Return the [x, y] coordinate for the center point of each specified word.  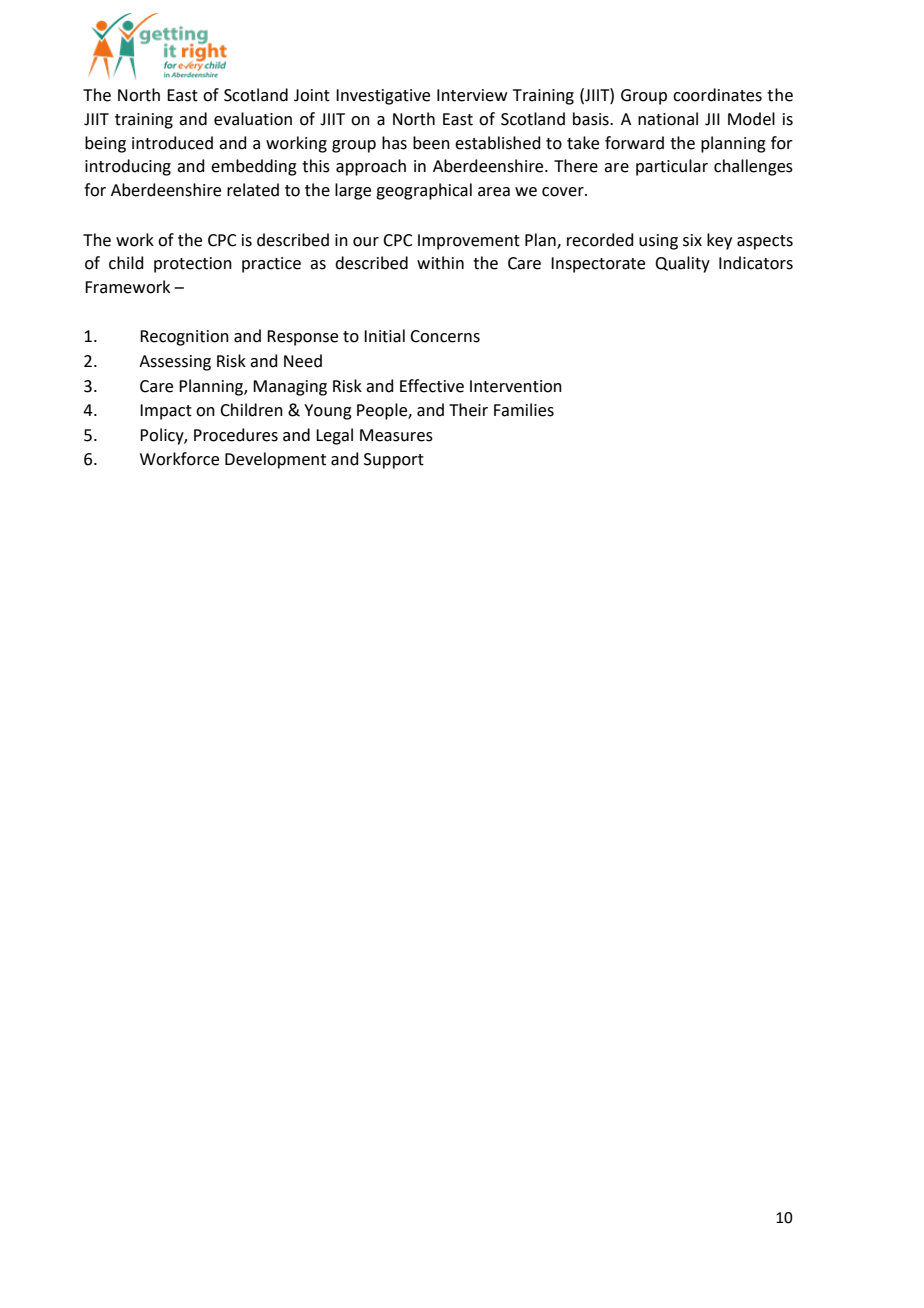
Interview [472, 95]
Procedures [236, 435]
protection [193, 265]
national [668, 119]
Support [394, 461]
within [440, 263]
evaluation [253, 119]
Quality [682, 264]
